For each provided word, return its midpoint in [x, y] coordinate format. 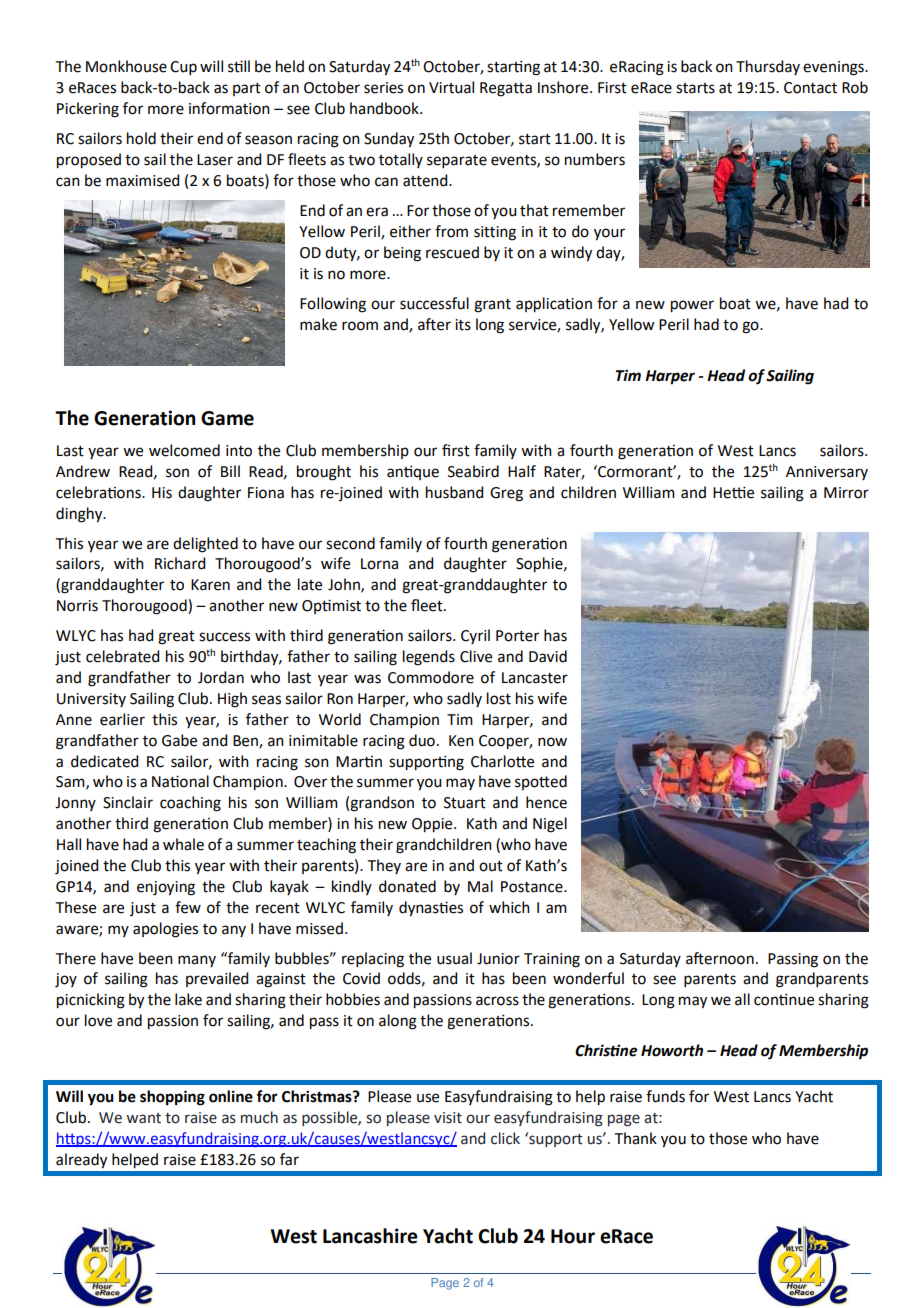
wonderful [588, 978]
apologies [165, 930]
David [548, 656]
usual [454, 958]
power [692, 306]
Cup [183, 68]
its [463, 325]
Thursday [768, 67]
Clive [476, 656]
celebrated [122, 656]
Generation [144, 418]
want [143, 1118]
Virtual [451, 87]
